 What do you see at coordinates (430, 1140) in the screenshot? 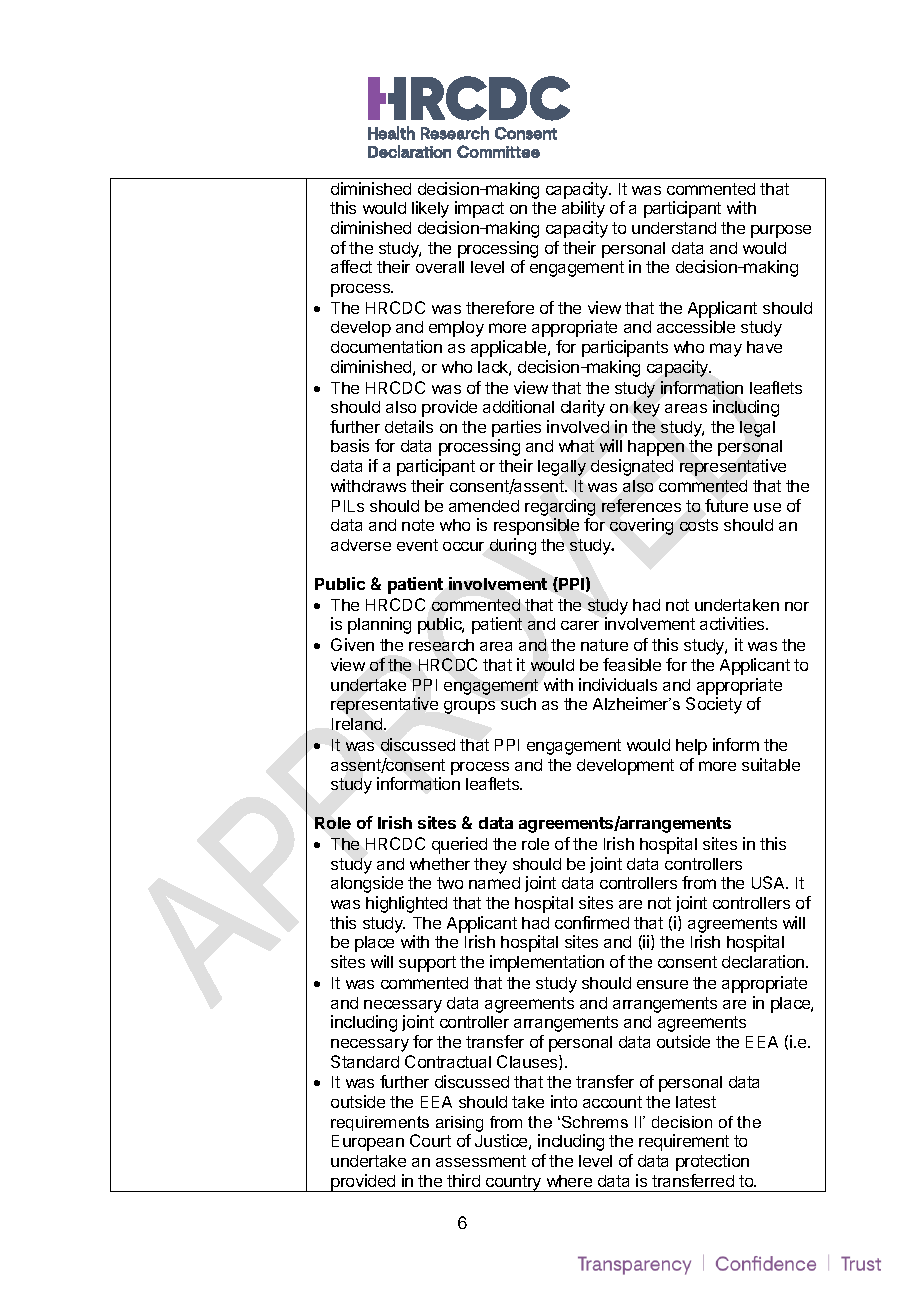
I see `Court` at bounding box center [430, 1140].
